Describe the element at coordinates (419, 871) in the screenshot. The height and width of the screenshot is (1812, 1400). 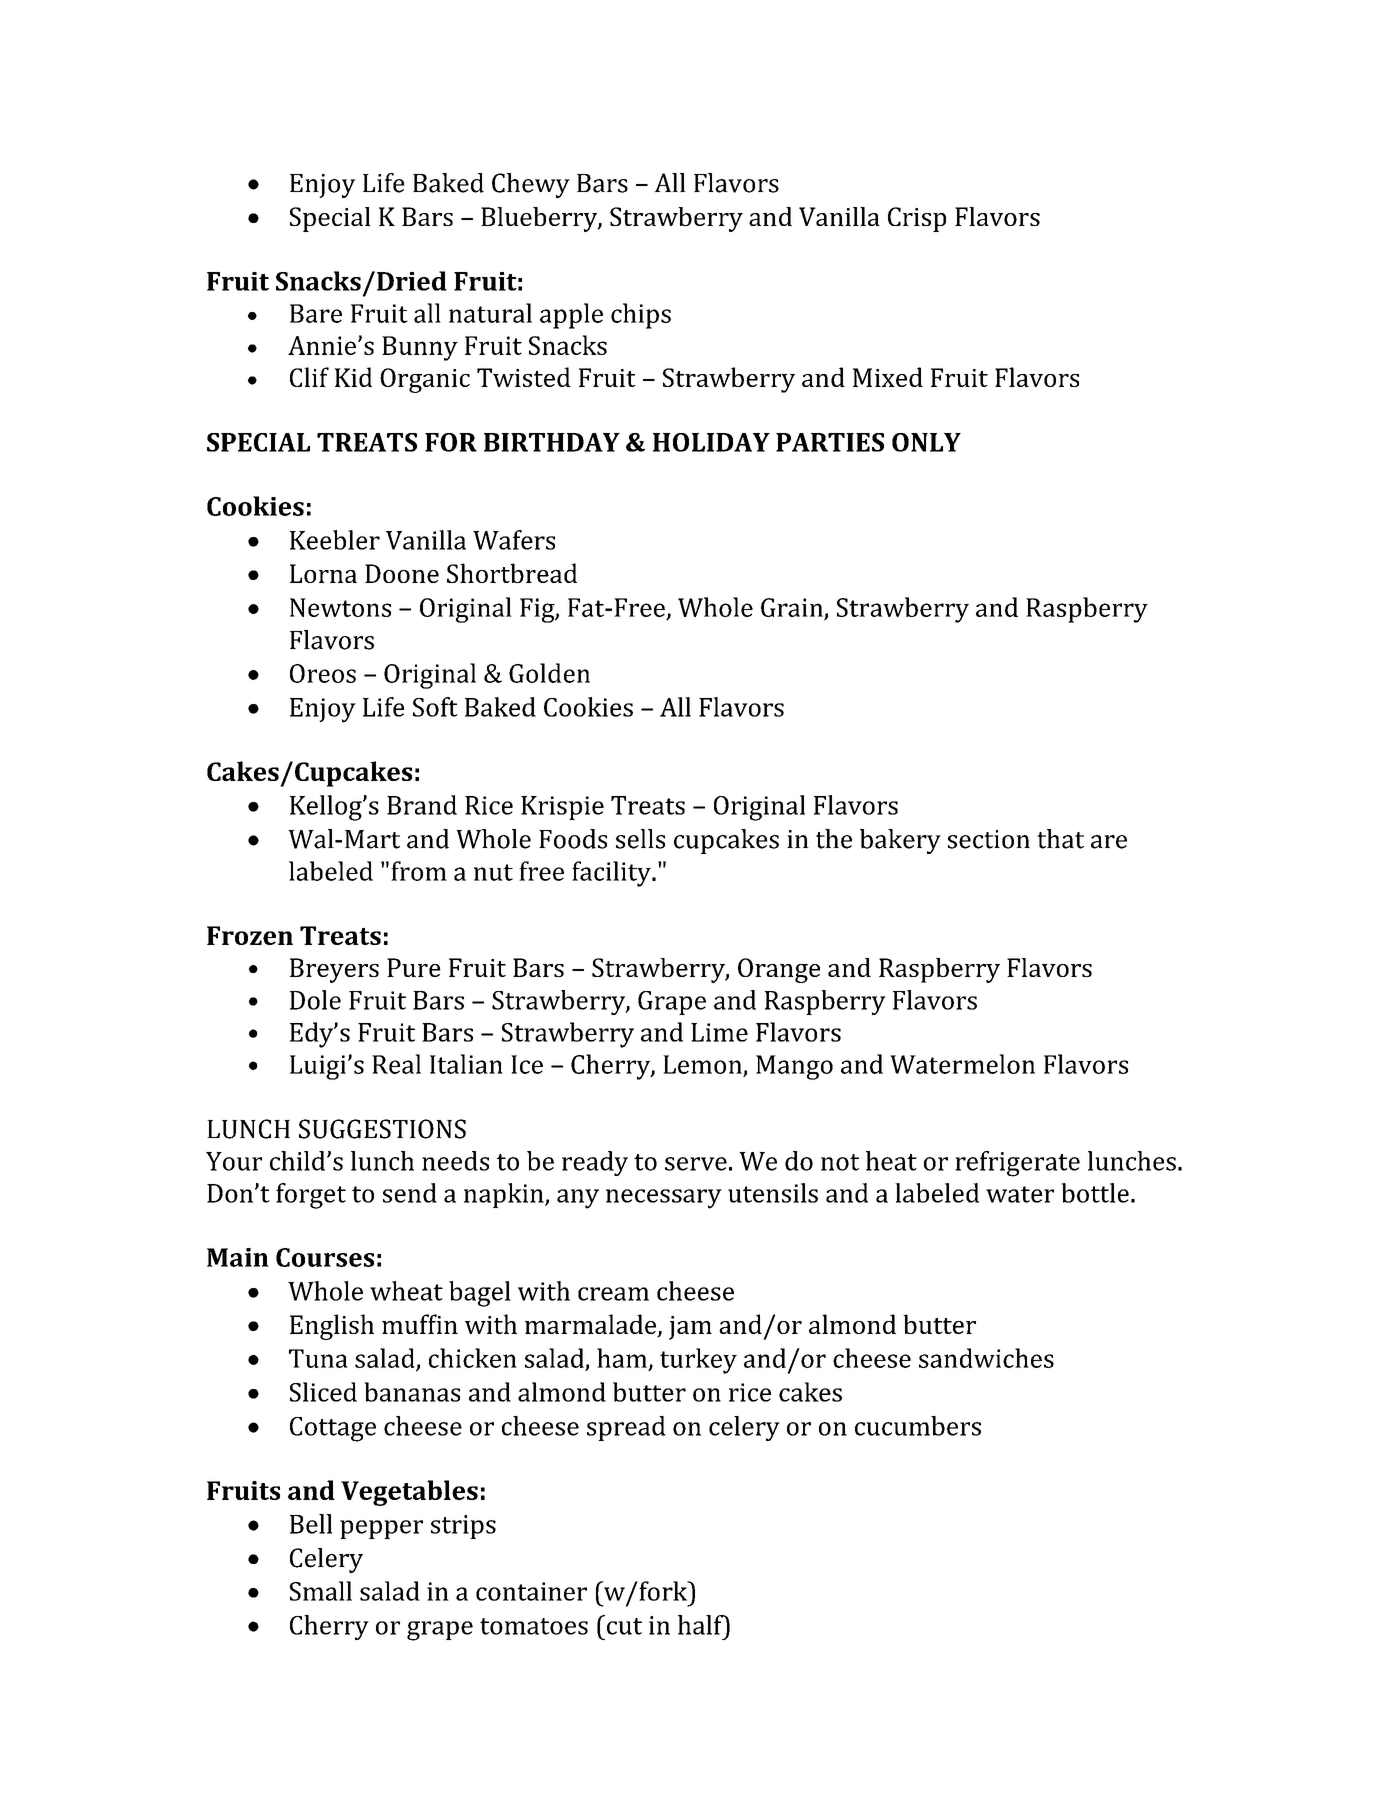
I see `from` at that location.
